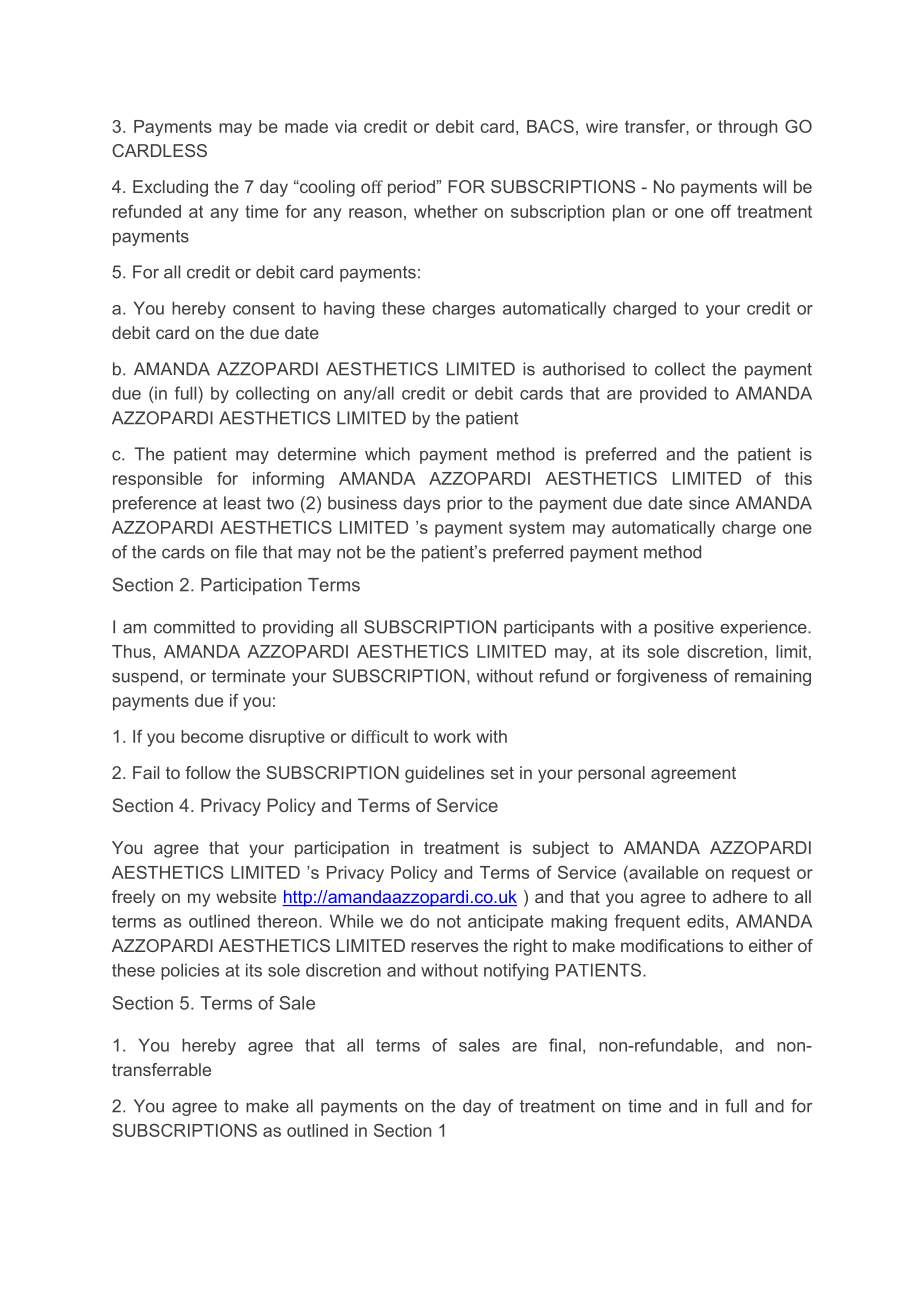  What do you see at coordinates (411, 188) in the image?
I see `period` at bounding box center [411, 188].
